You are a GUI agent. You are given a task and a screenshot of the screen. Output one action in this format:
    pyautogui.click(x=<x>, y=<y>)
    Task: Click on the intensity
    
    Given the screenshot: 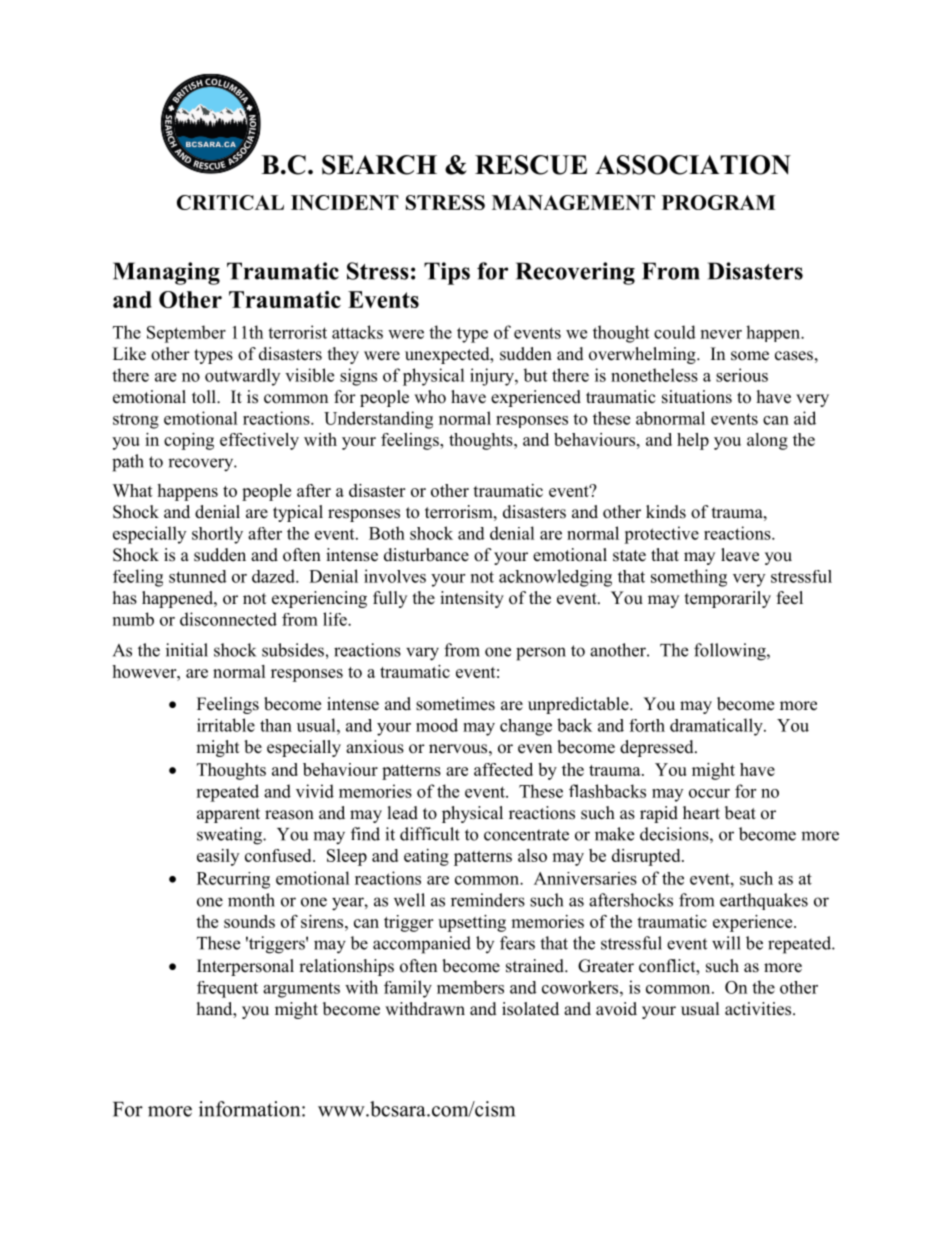 What is the action you would take?
    pyautogui.click(x=472, y=599)
